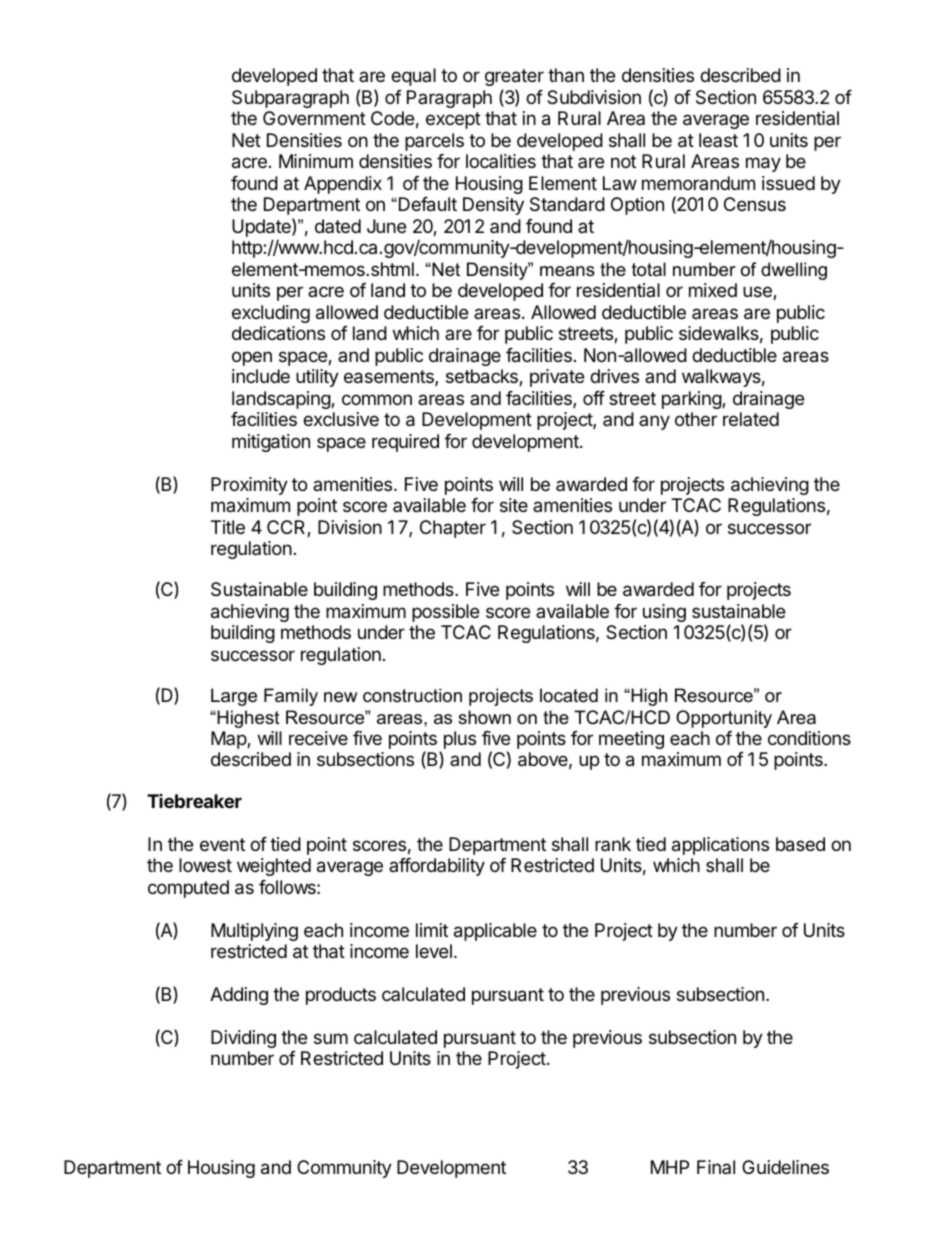 The height and width of the screenshot is (1233, 952). I want to click on weighted, so click(274, 867).
